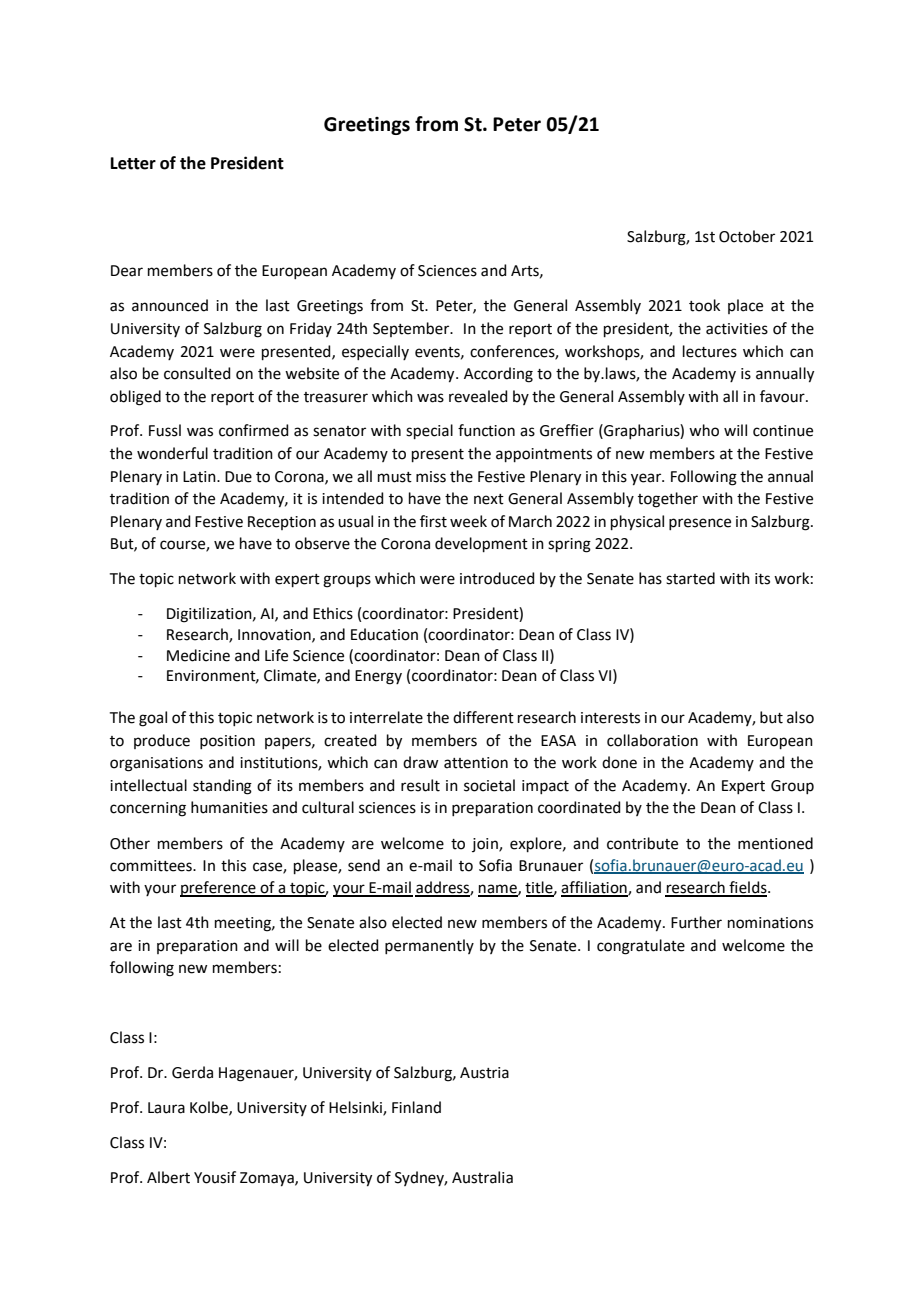 The image size is (924, 1308). Describe the element at coordinates (483, 717) in the page. I see `different` at that location.
